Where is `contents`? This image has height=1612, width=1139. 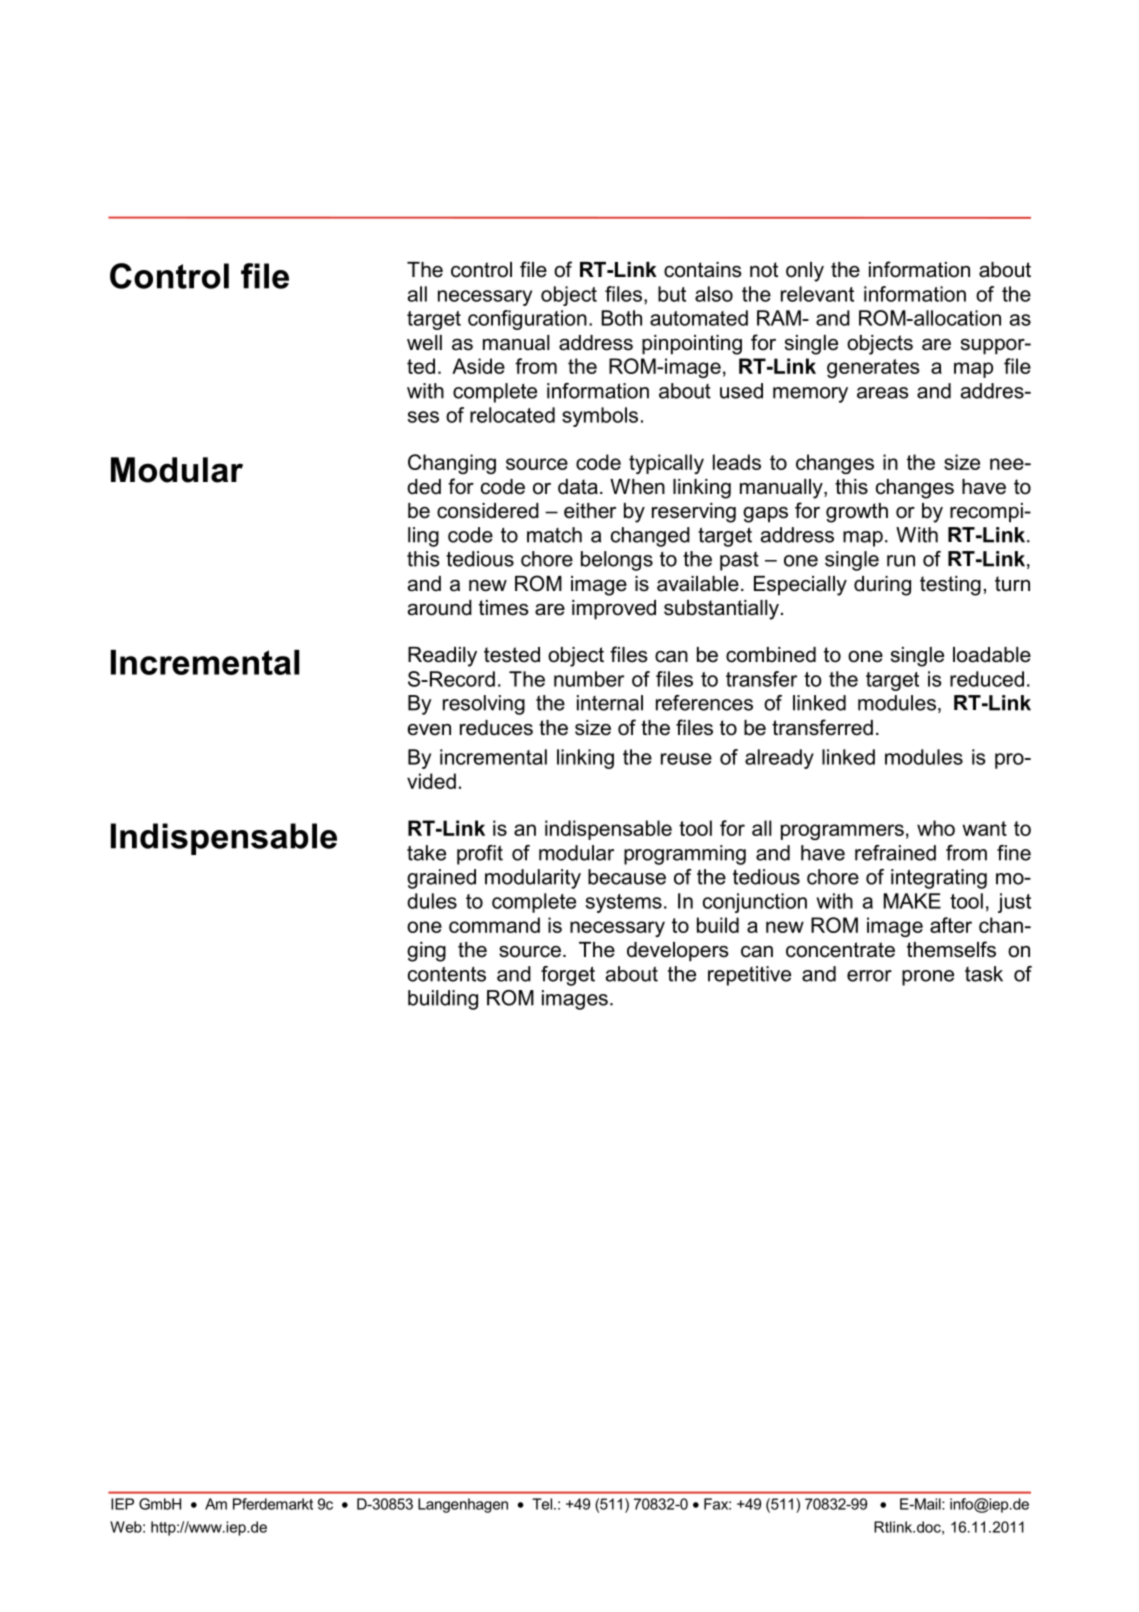 contents is located at coordinates (447, 974).
